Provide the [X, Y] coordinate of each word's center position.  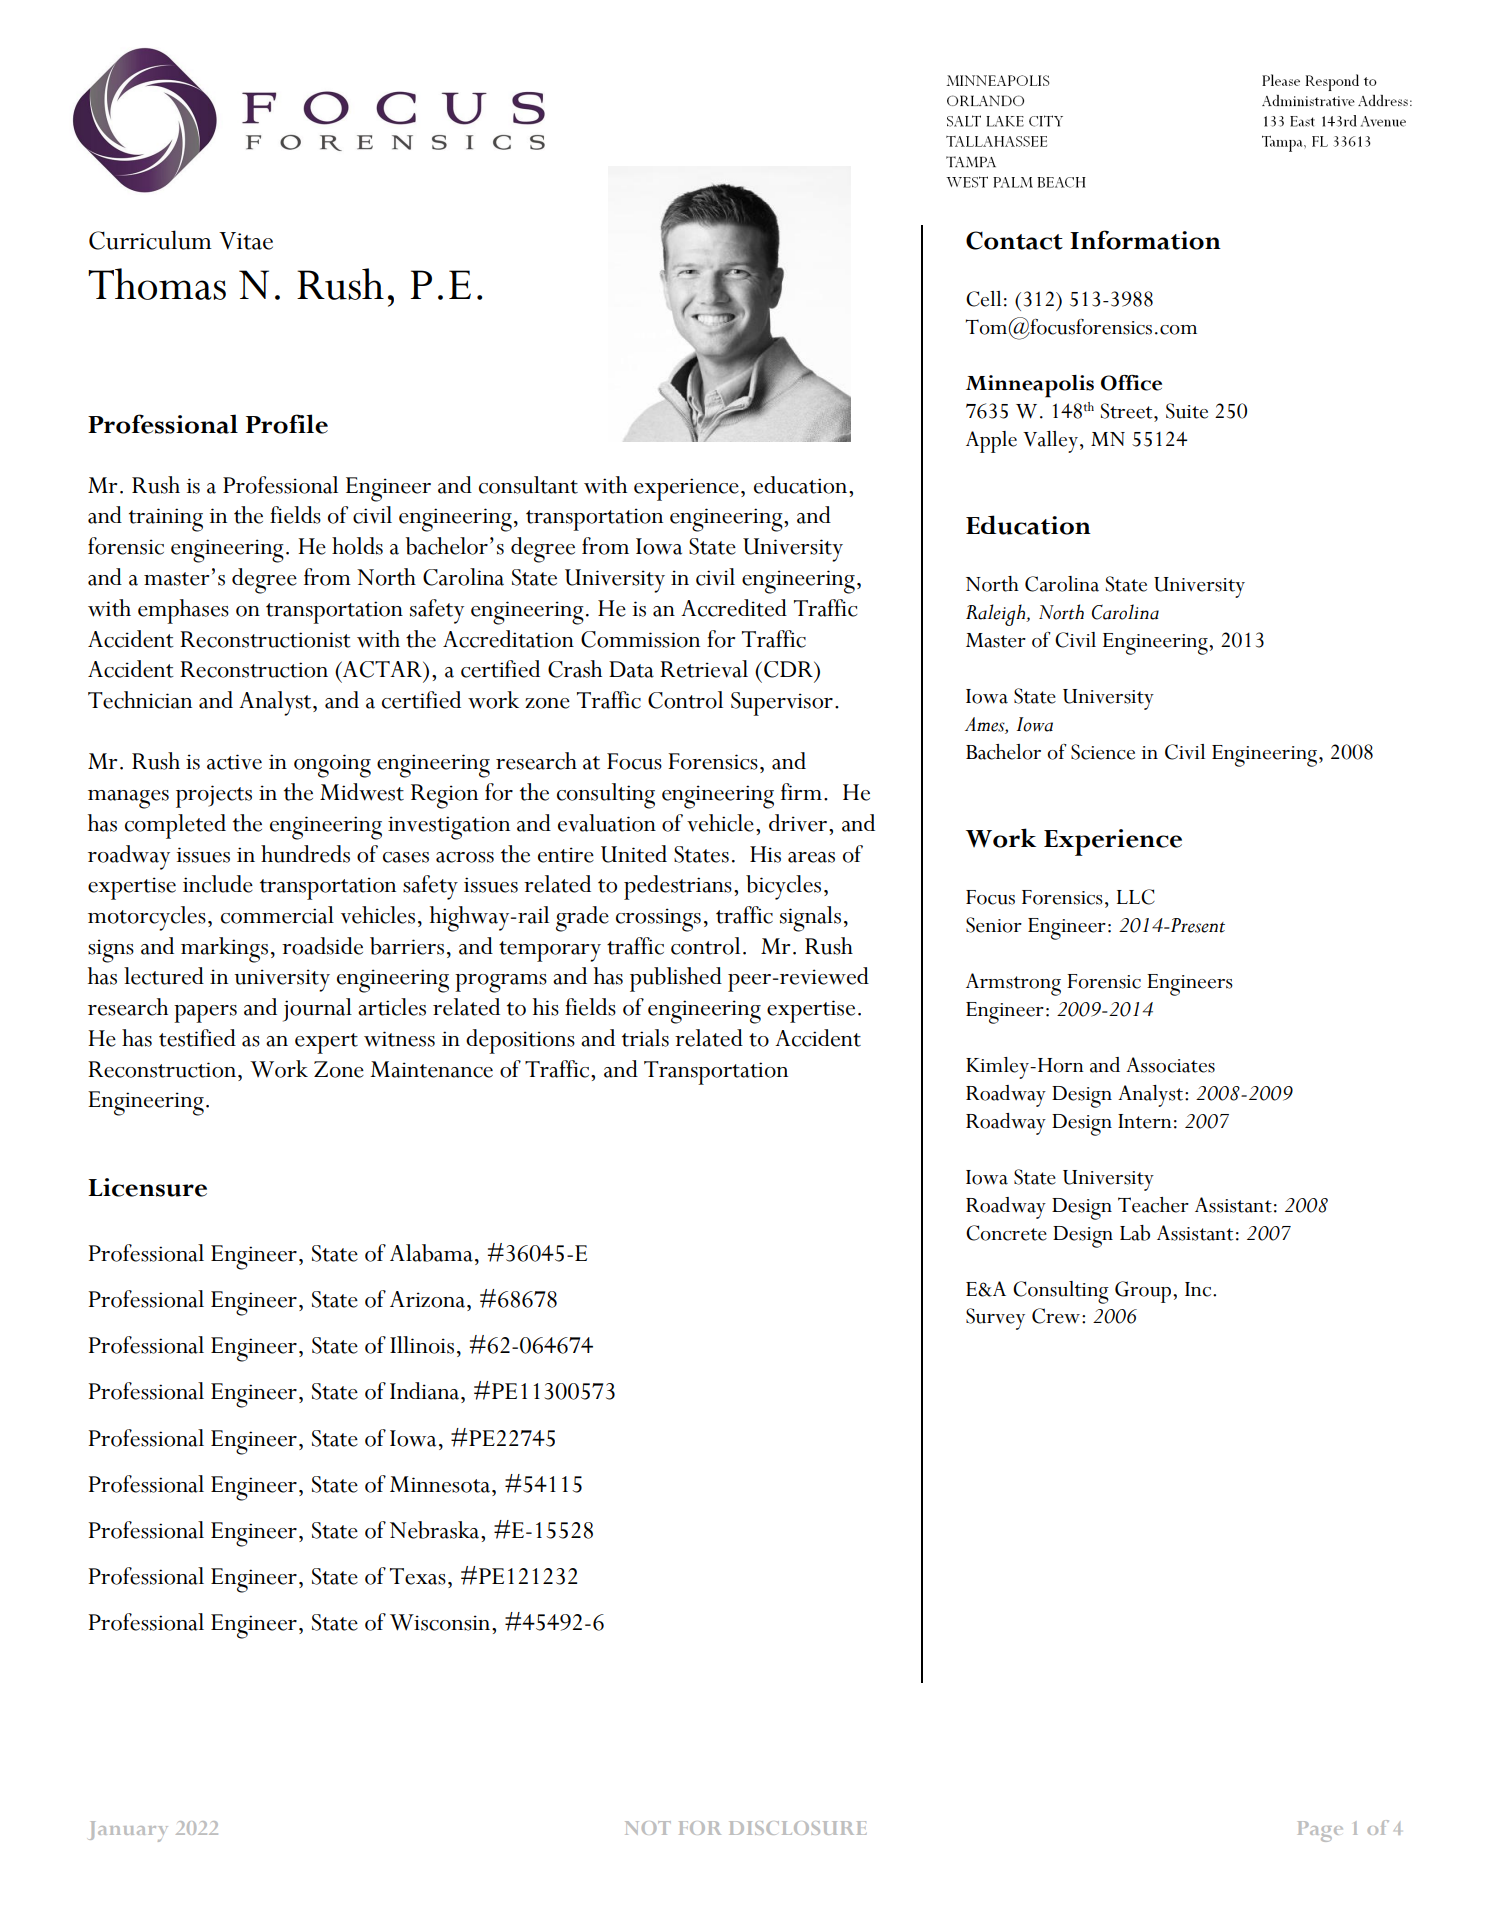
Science [1103, 752]
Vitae [246, 241]
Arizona [427, 1299]
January [128, 1831]
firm [801, 791]
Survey [995, 1319]
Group [1144, 1292]
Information [1145, 240]
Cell [983, 299]
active [234, 762]
